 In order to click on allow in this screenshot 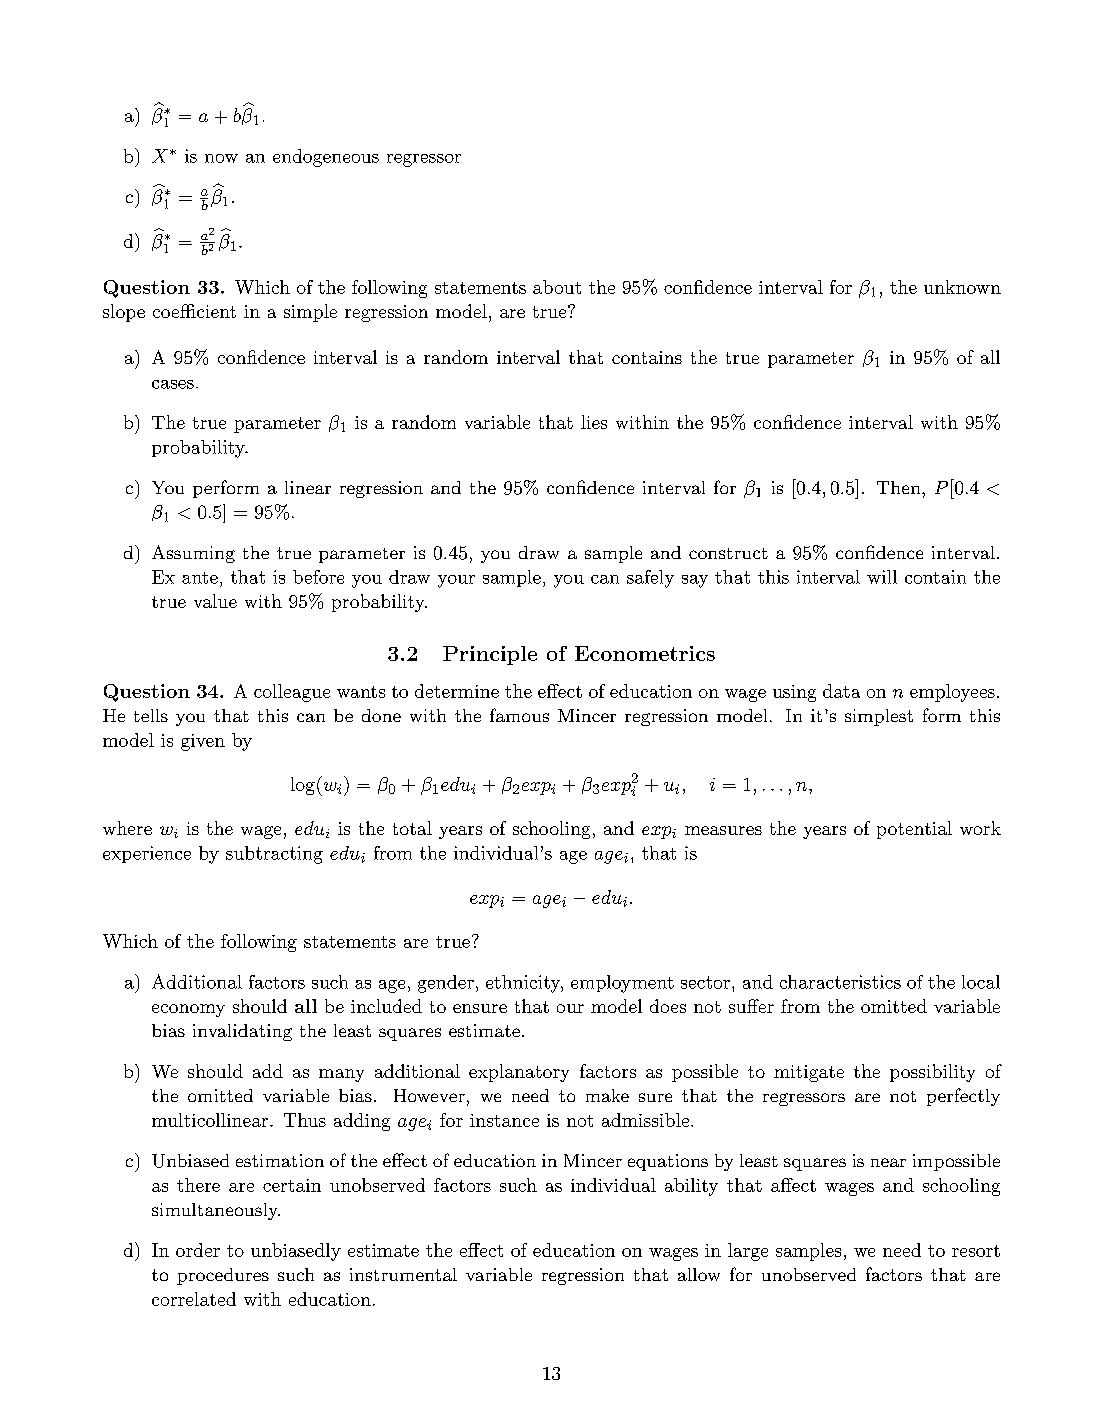, I will do `click(699, 1274)`.
